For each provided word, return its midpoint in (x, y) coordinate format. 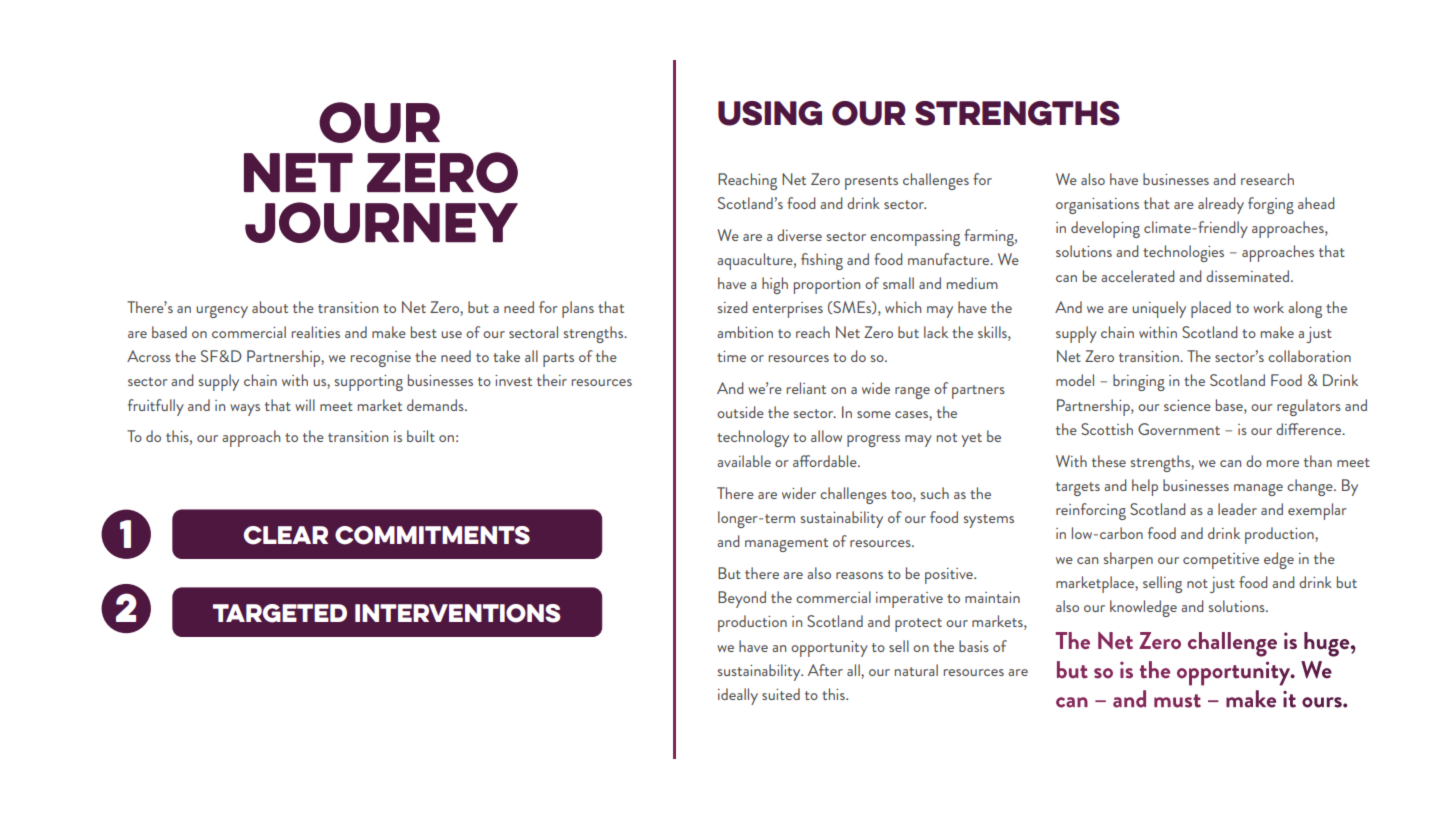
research (1267, 179)
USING (770, 113)
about (270, 307)
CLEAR (286, 535)
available (744, 461)
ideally (738, 696)
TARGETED (280, 613)
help (1145, 487)
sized (733, 307)
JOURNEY (381, 222)
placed (1211, 309)
